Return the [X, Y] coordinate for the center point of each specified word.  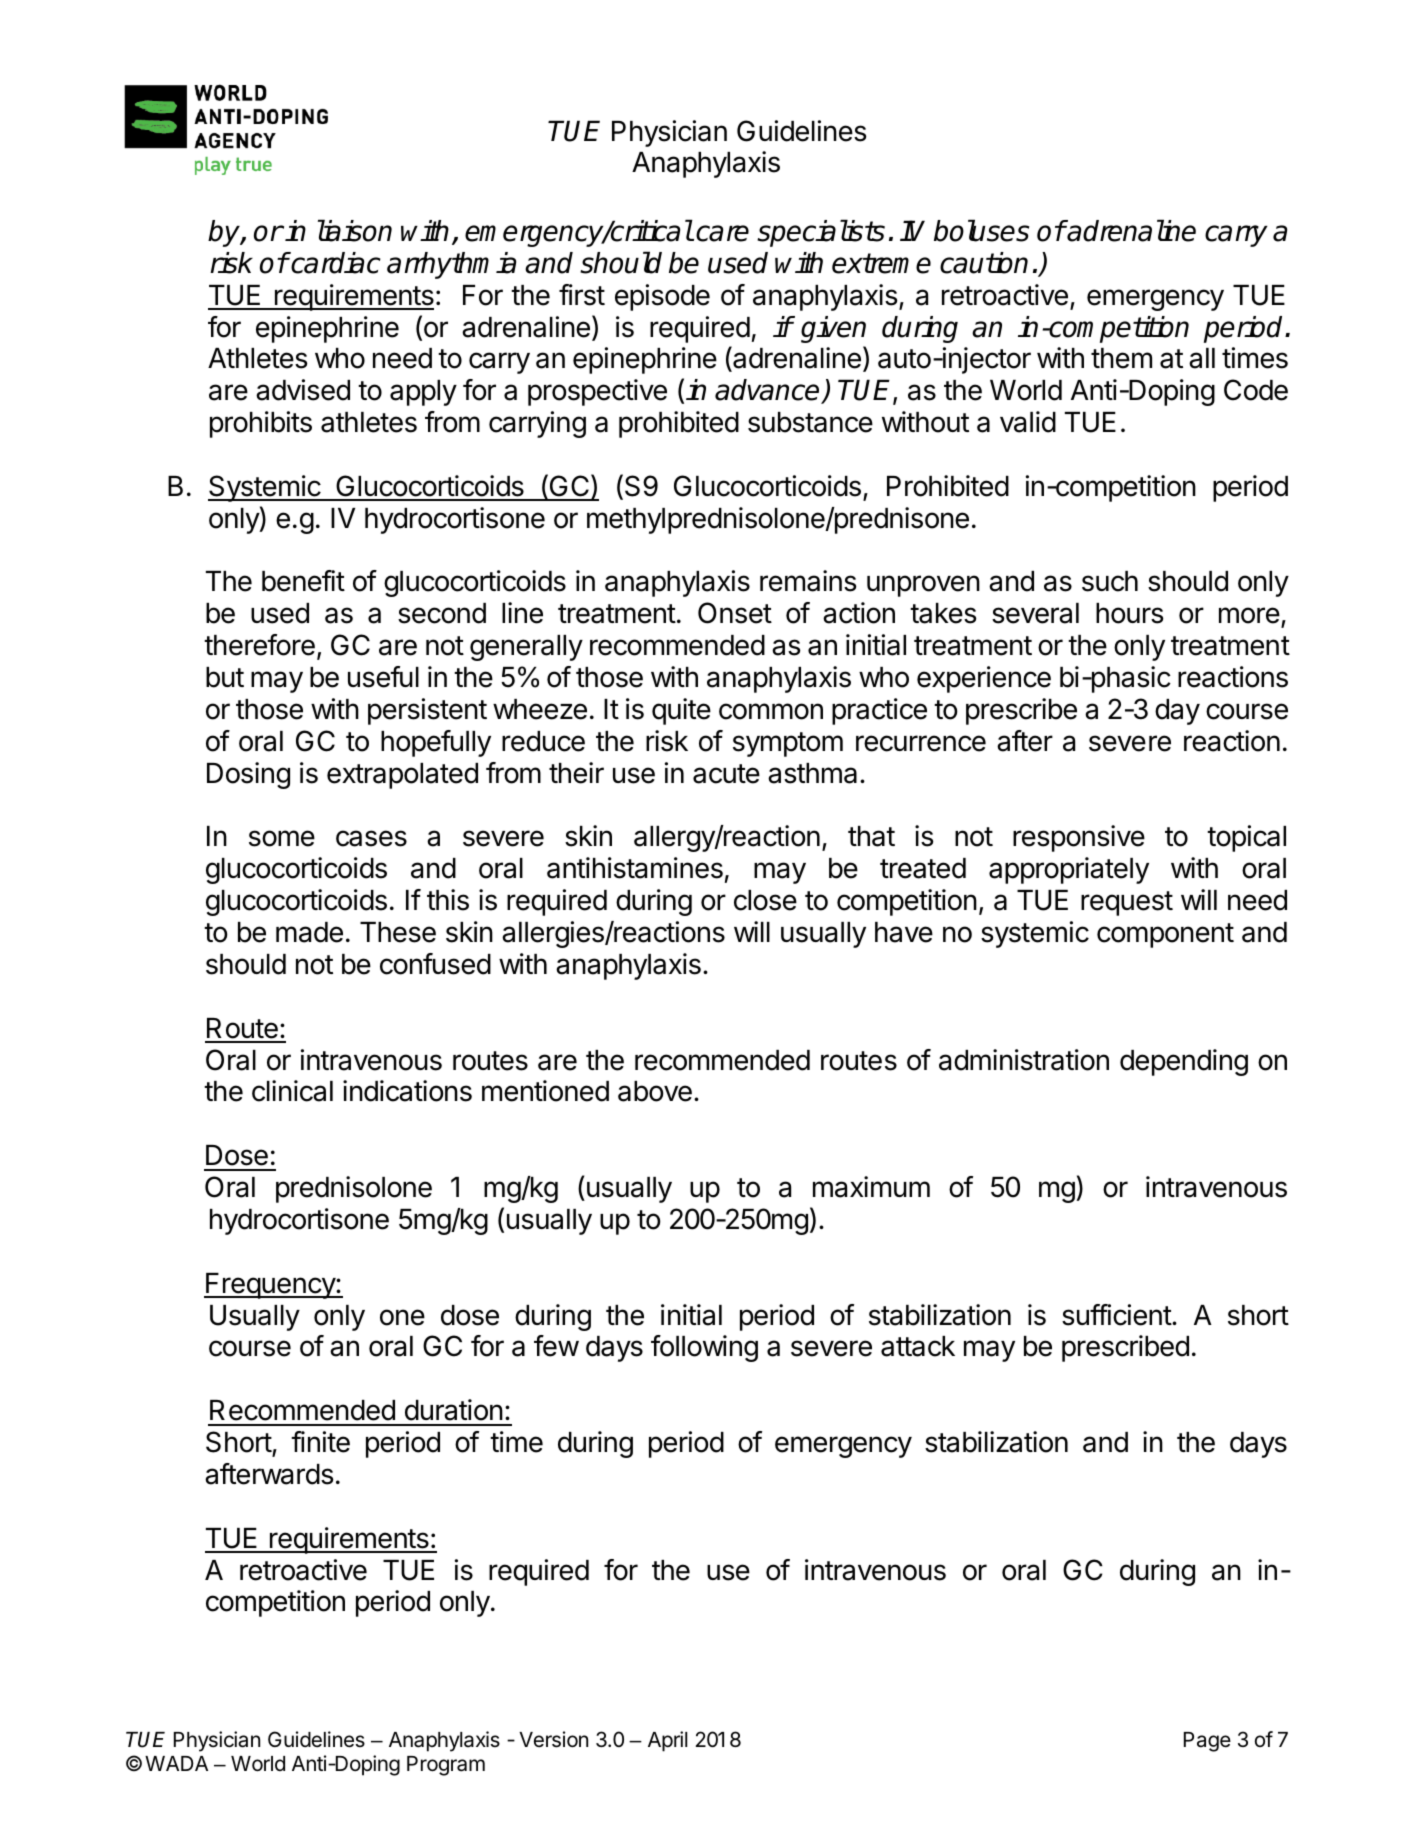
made [309, 932]
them [1121, 358]
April [667, 1741]
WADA [176, 1763]
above [655, 1091]
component [1165, 935]
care [722, 233]
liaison [355, 230]
